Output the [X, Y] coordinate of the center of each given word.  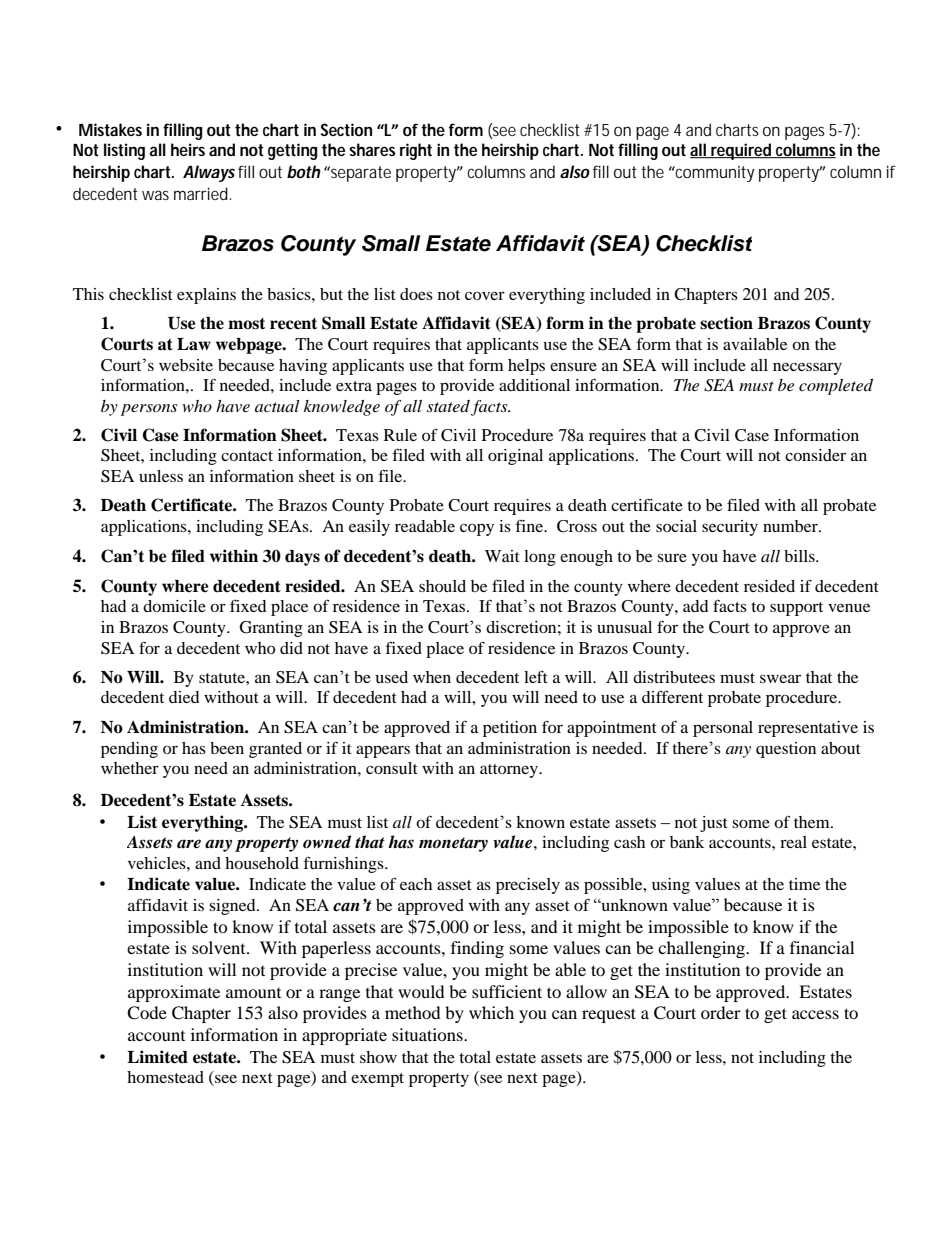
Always [209, 173]
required [740, 151]
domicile [174, 606]
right [416, 151]
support [796, 609]
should [442, 586]
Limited [157, 1057]
